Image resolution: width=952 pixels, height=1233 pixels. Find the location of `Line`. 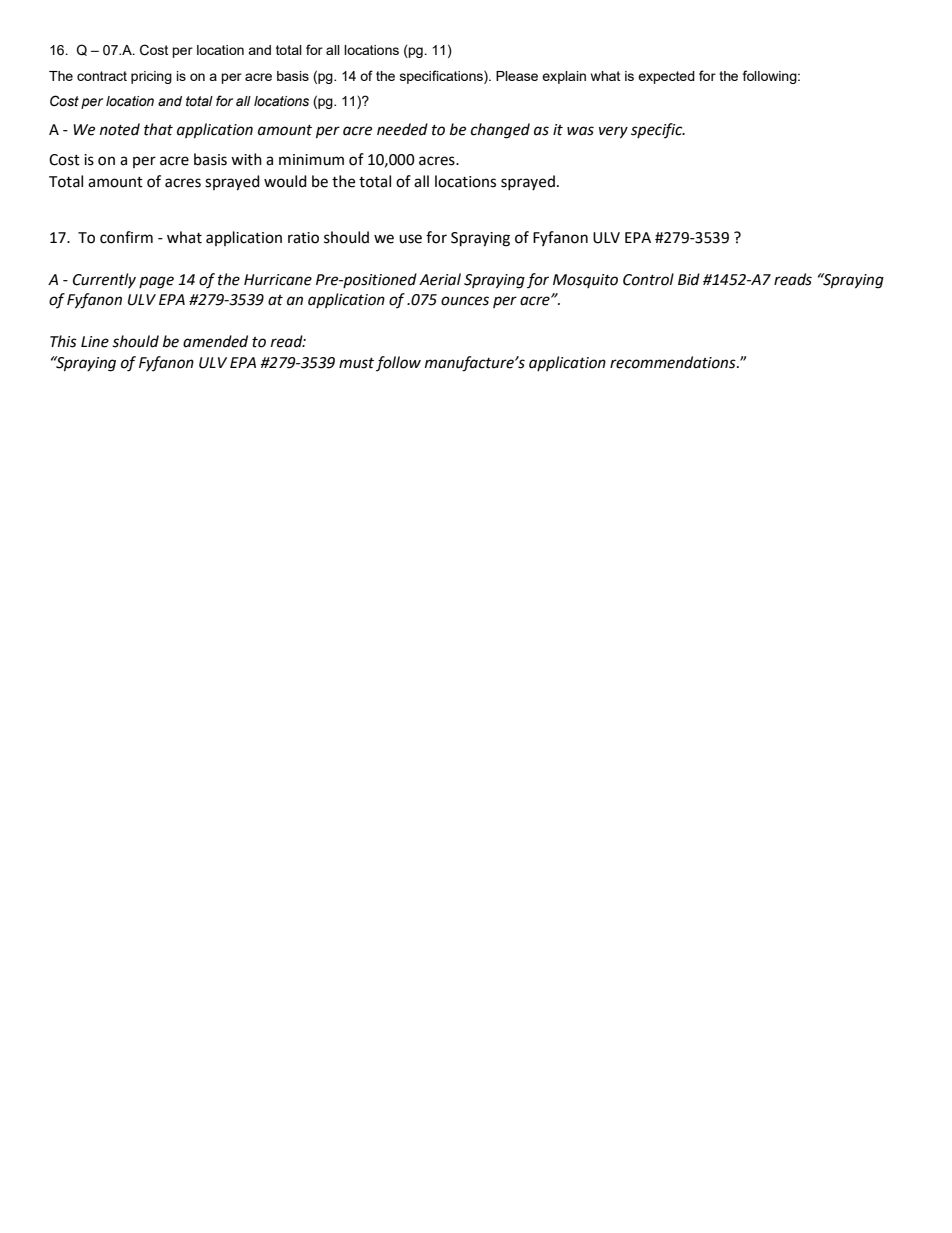

Line is located at coordinates (95, 342).
